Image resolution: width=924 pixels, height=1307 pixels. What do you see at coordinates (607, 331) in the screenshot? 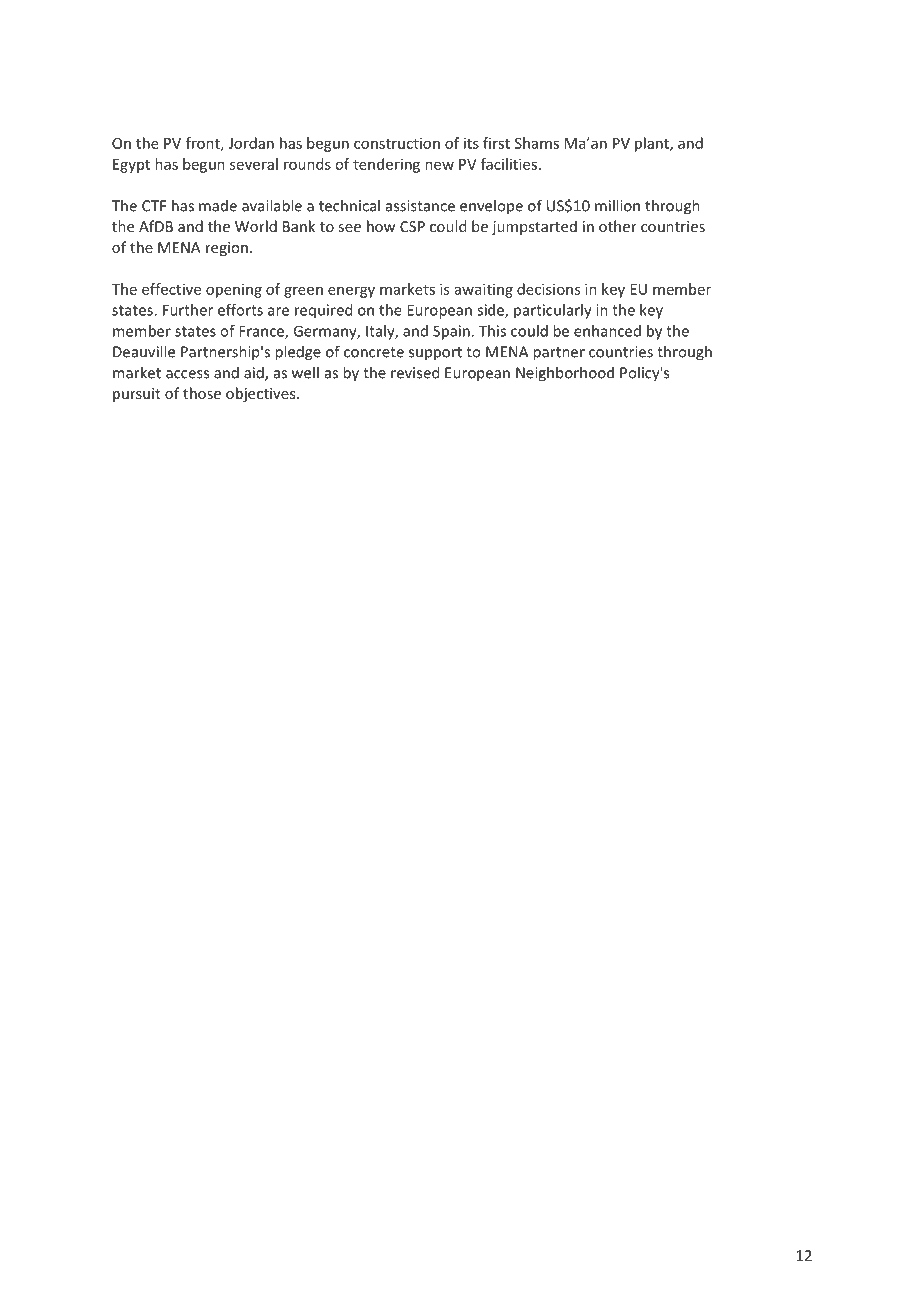
I see `enhanced` at bounding box center [607, 331].
